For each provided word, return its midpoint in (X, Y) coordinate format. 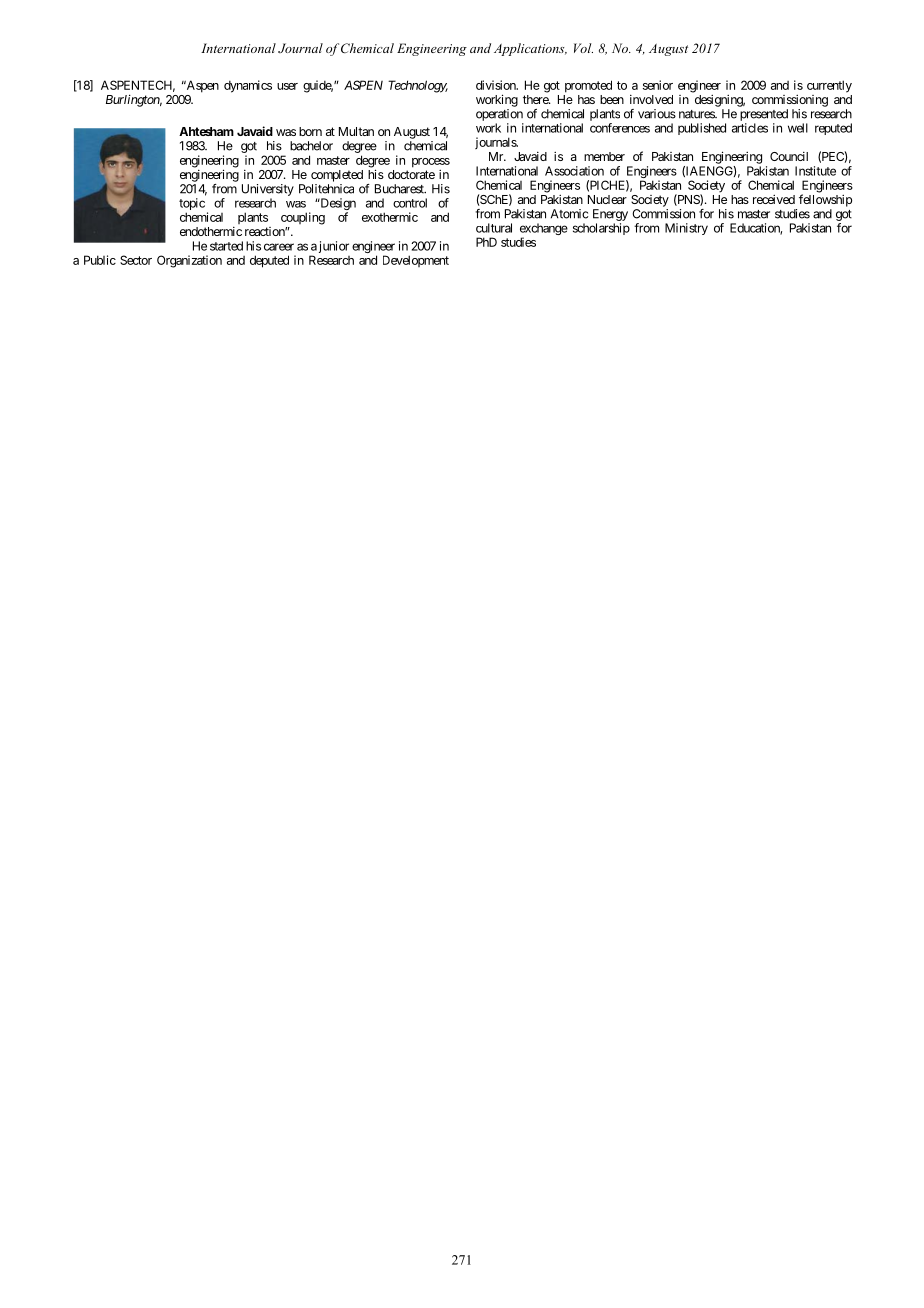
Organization (189, 261)
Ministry (686, 229)
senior (658, 85)
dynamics (248, 86)
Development (416, 261)
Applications (530, 49)
